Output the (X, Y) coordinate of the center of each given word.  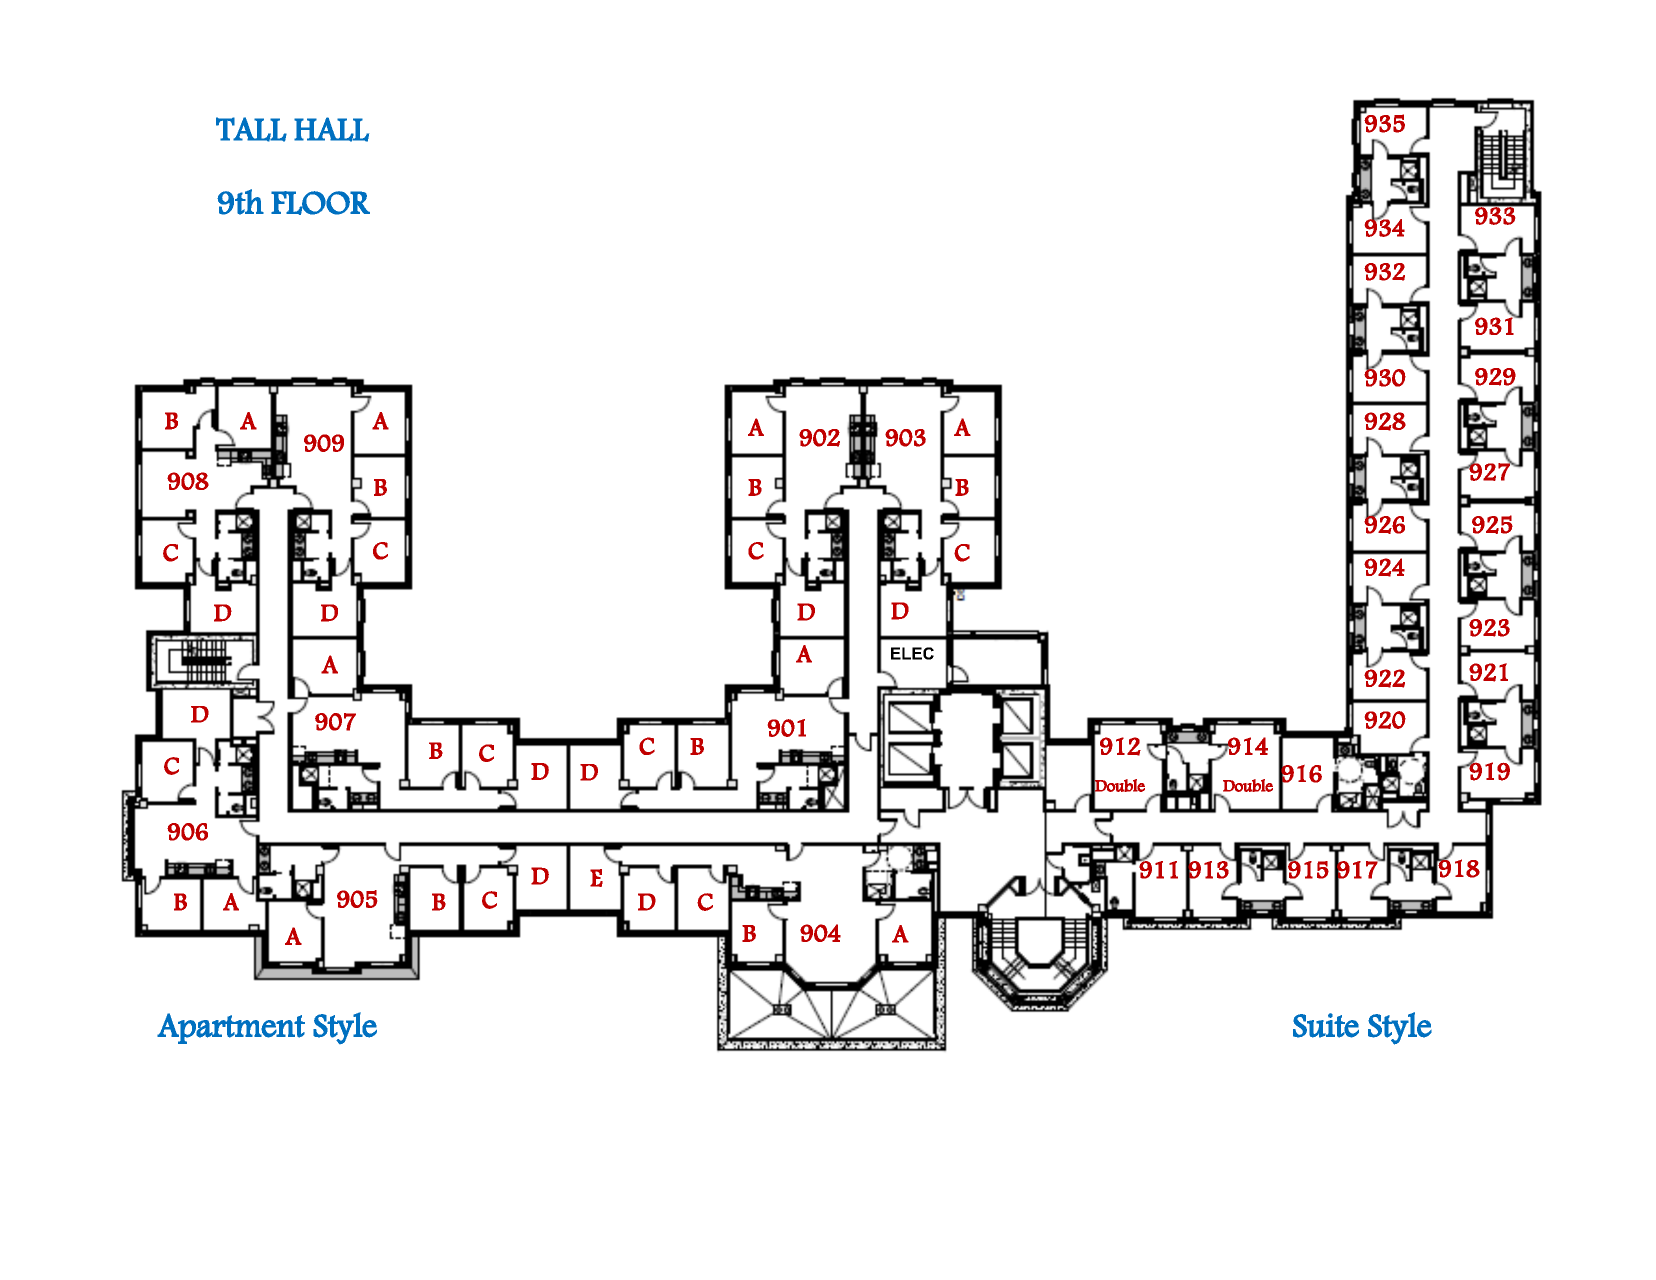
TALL (251, 129)
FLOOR (320, 203)
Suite (1326, 1025)
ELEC (912, 653)
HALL (331, 129)
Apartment (231, 1028)
